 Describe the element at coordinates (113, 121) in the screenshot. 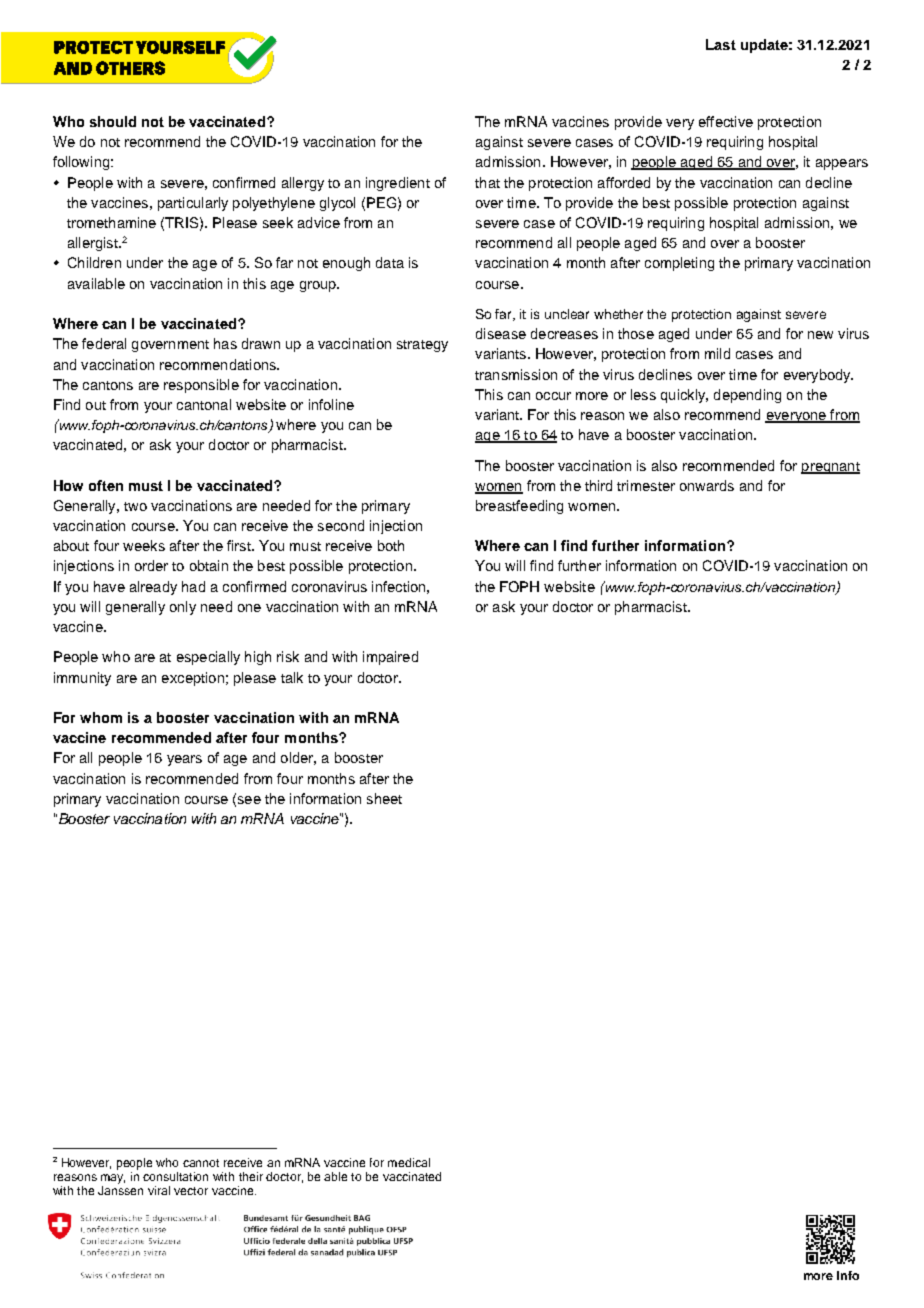

I see `should` at that location.
